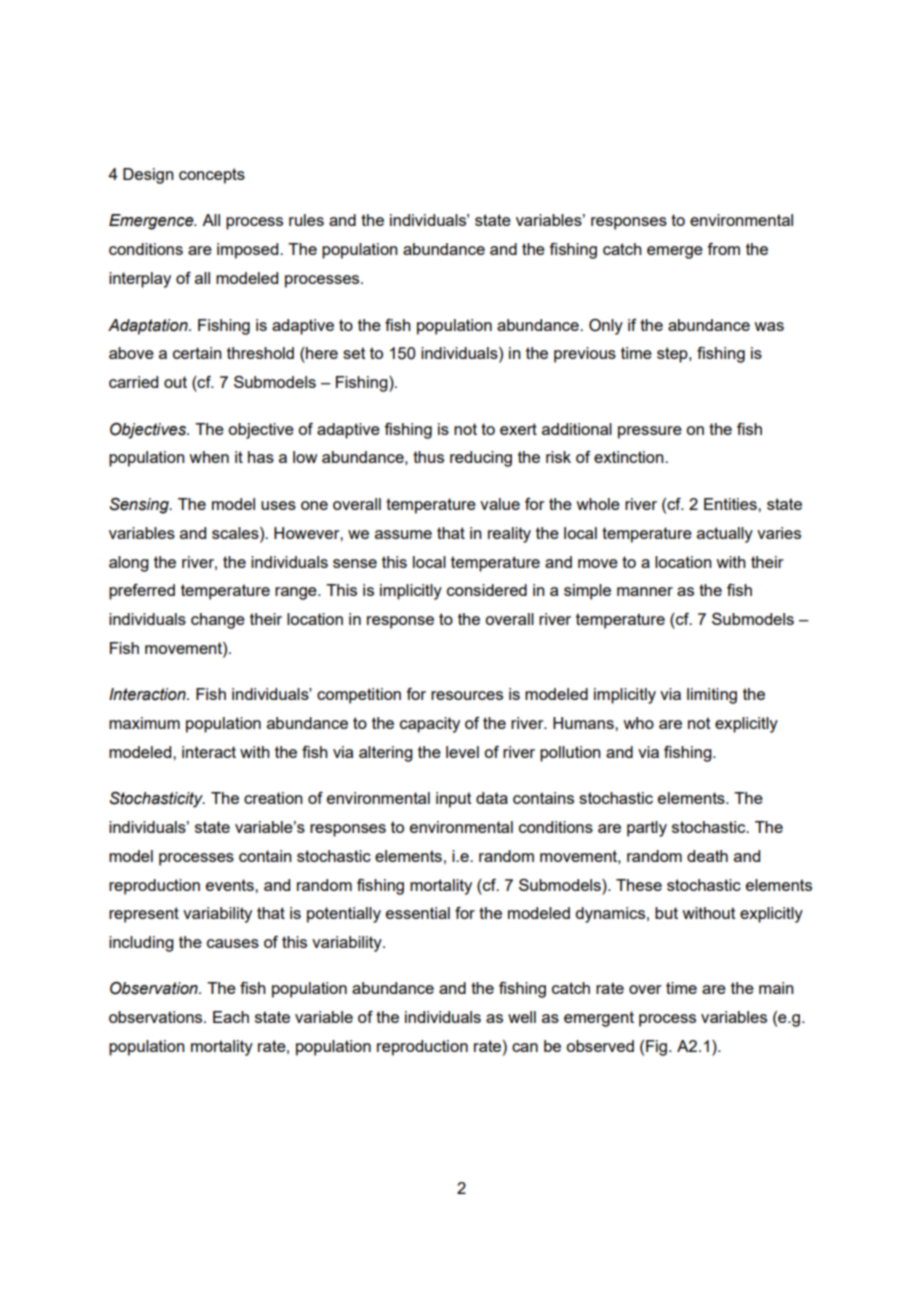 Image resolution: width=924 pixels, height=1308 pixels. What do you see at coordinates (231, 1017) in the screenshot?
I see `Each` at bounding box center [231, 1017].
